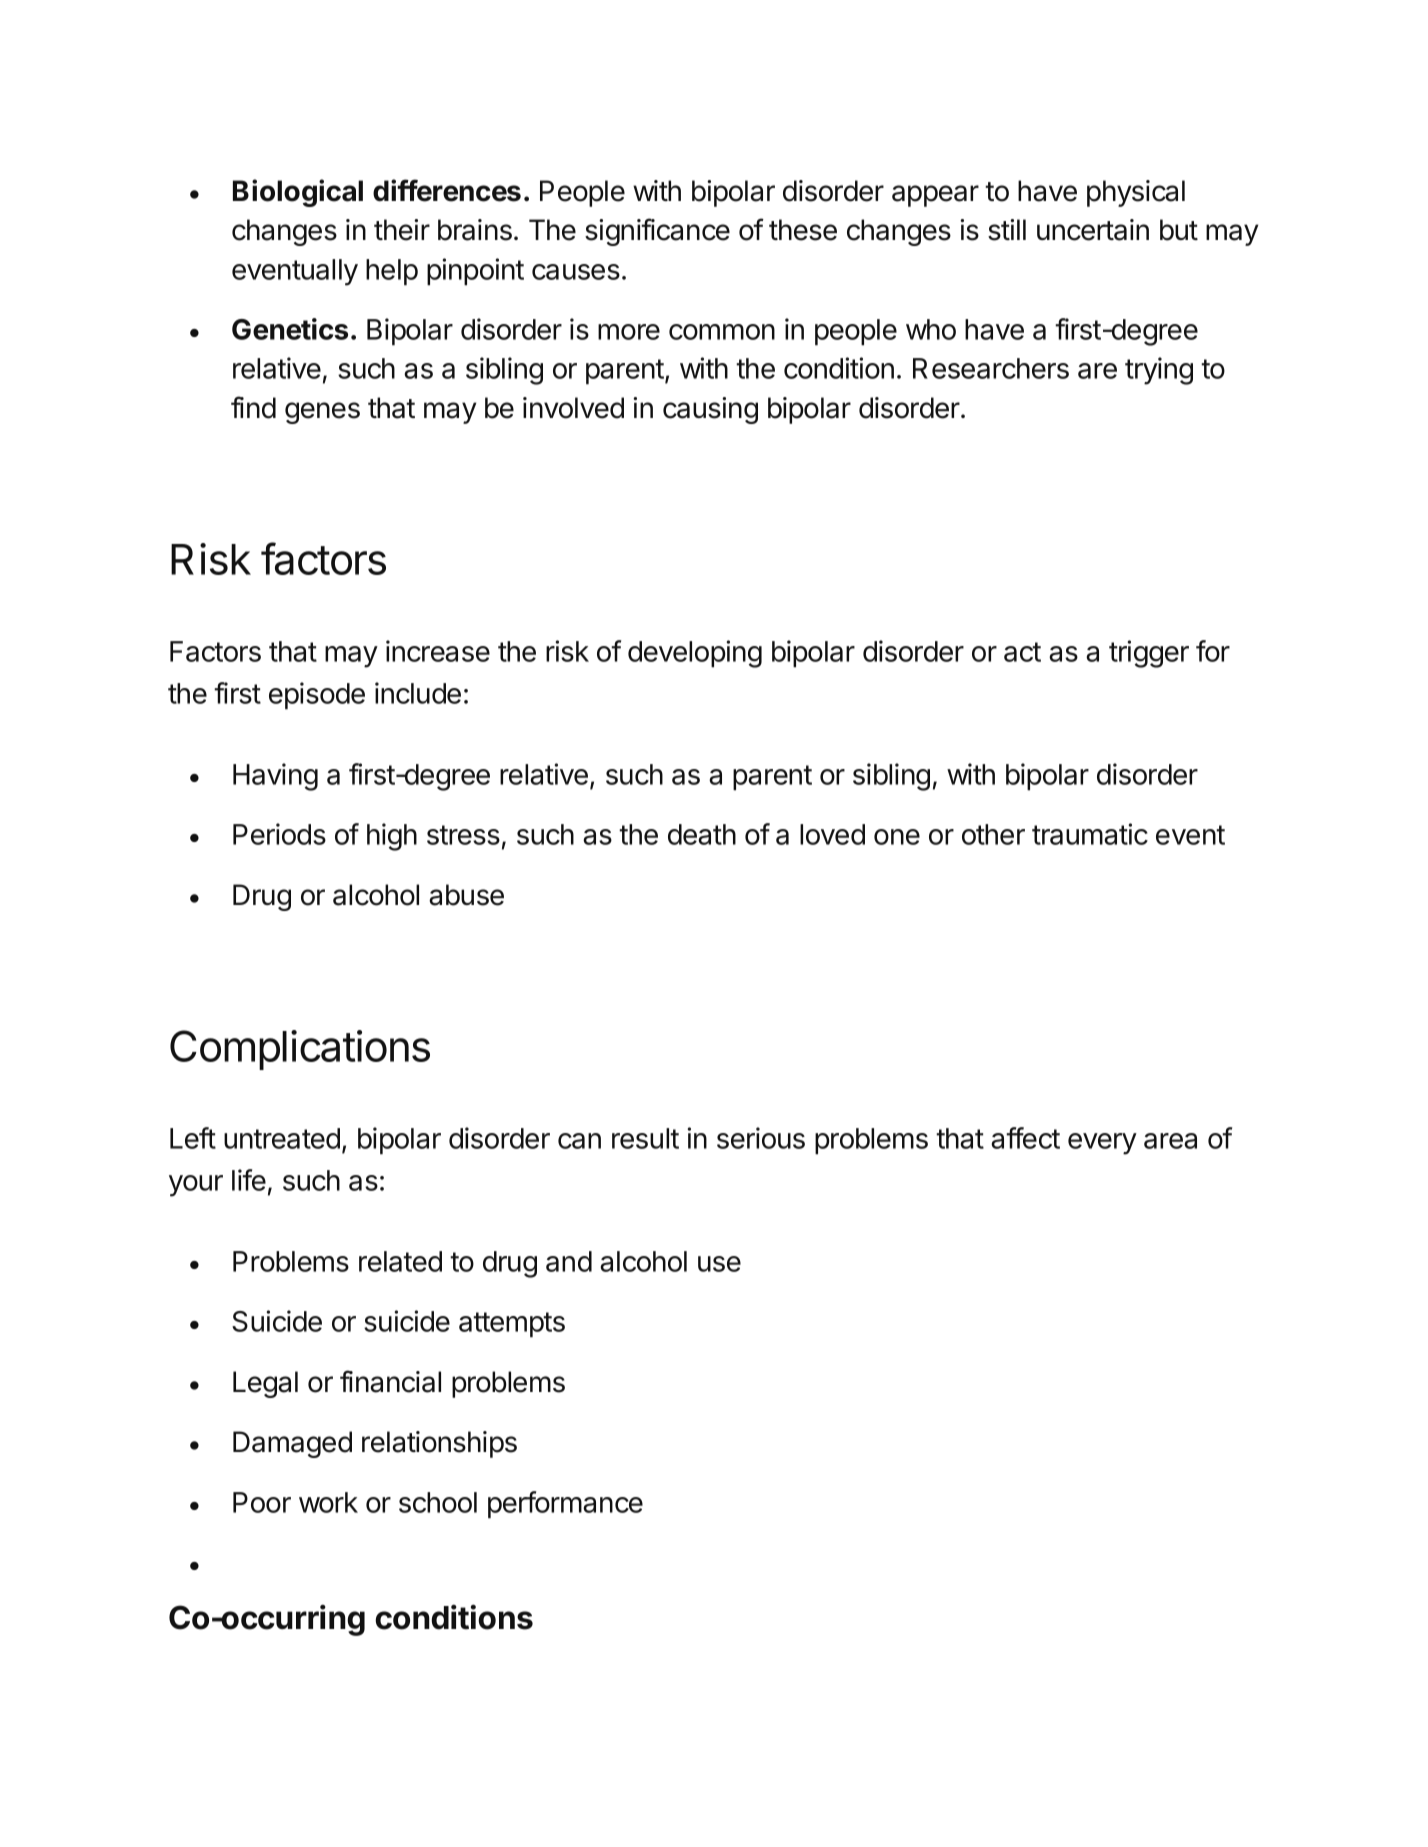 This screenshot has height=1847, width=1428. Describe the element at coordinates (1149, 654) in the screenshot. I see `trigger` at that location.
